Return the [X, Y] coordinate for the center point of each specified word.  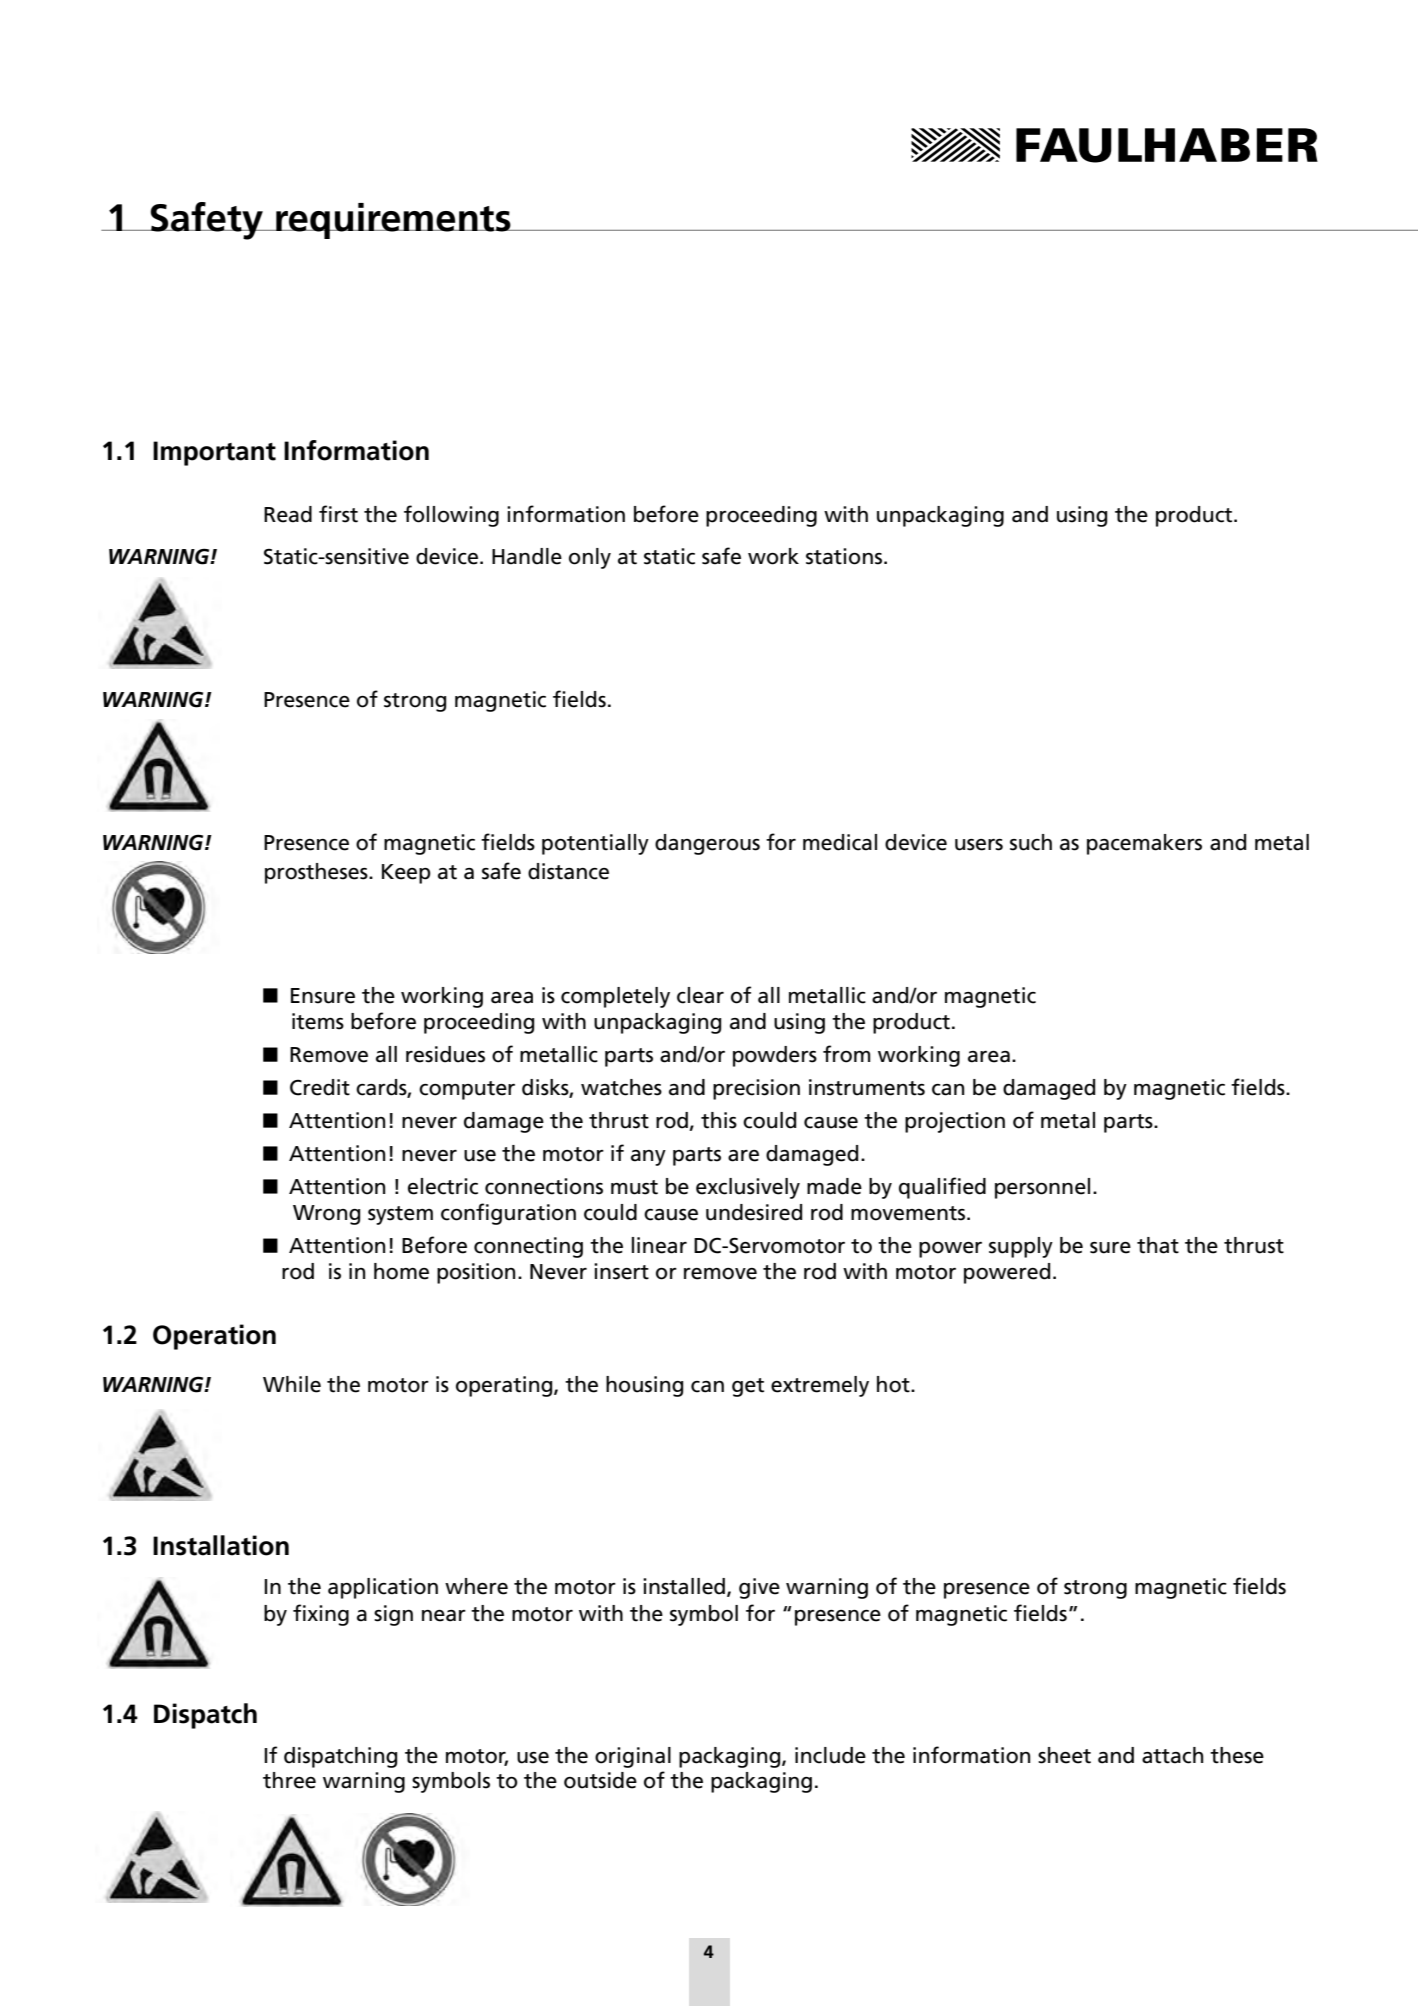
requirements [393, 221]
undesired [754, 1212]
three [289, 1780]
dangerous [707, 844]
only [590, 558]
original [633, 1757]
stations [845, 556]
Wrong [326, 1215]
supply [1021, 1247]
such [1031, 842]
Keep [406, 874]
